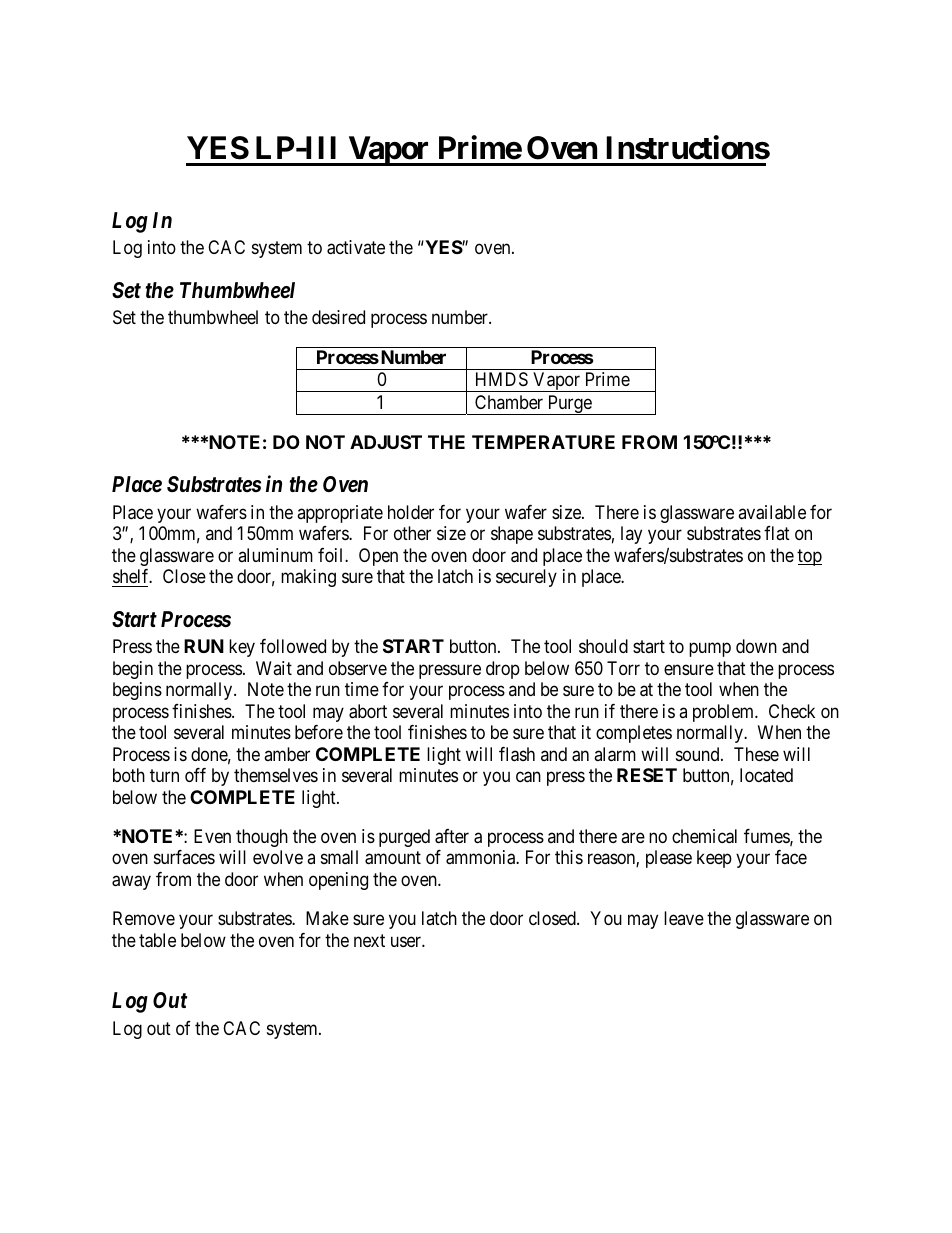 This page has width=952, height=1233. Describe the element at coordinates (543, 442) in the page. I see `TEMPERATURE` at that location.
